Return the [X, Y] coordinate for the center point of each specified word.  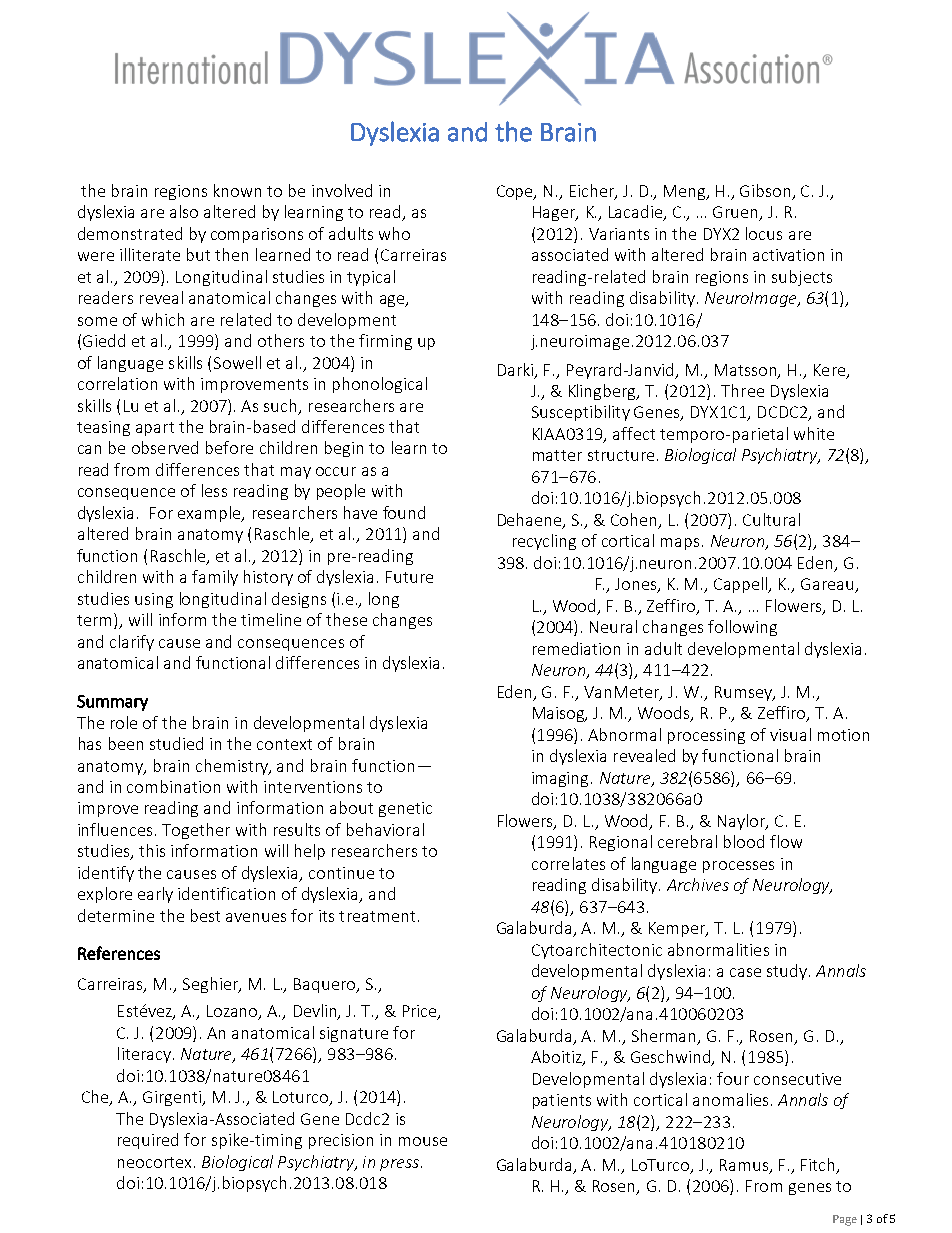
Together [196, 831]
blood [744, 841]
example [210, 514]
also [184, 211]
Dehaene [531, 521]
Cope [516, 192]
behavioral [385, 829]
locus [764, 233]
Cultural [771, 519]
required [148, 1141]
